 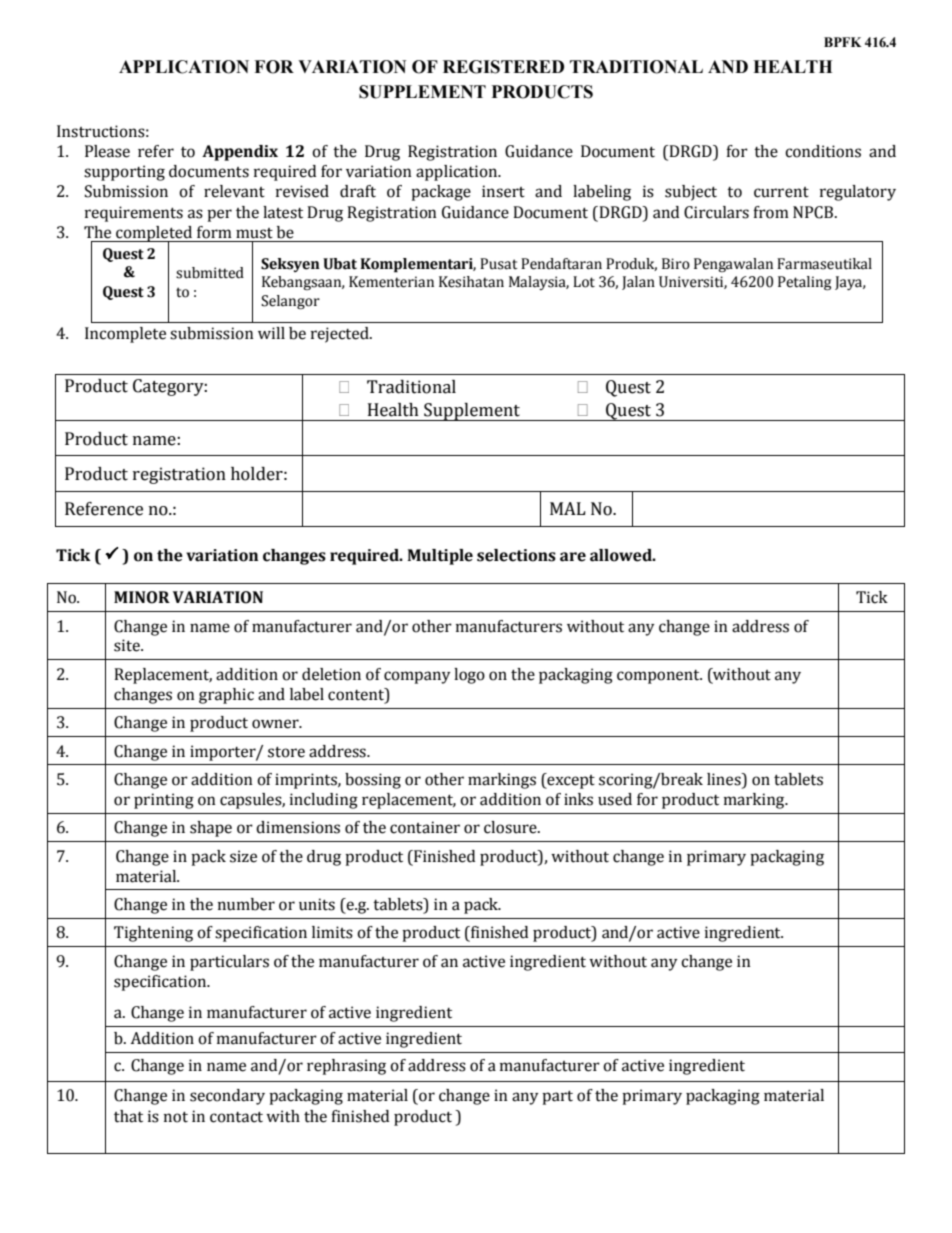 What do you see at coordinates (725, 779) in the screenshot?
I see `lines` at bounding box center [725, 779].
